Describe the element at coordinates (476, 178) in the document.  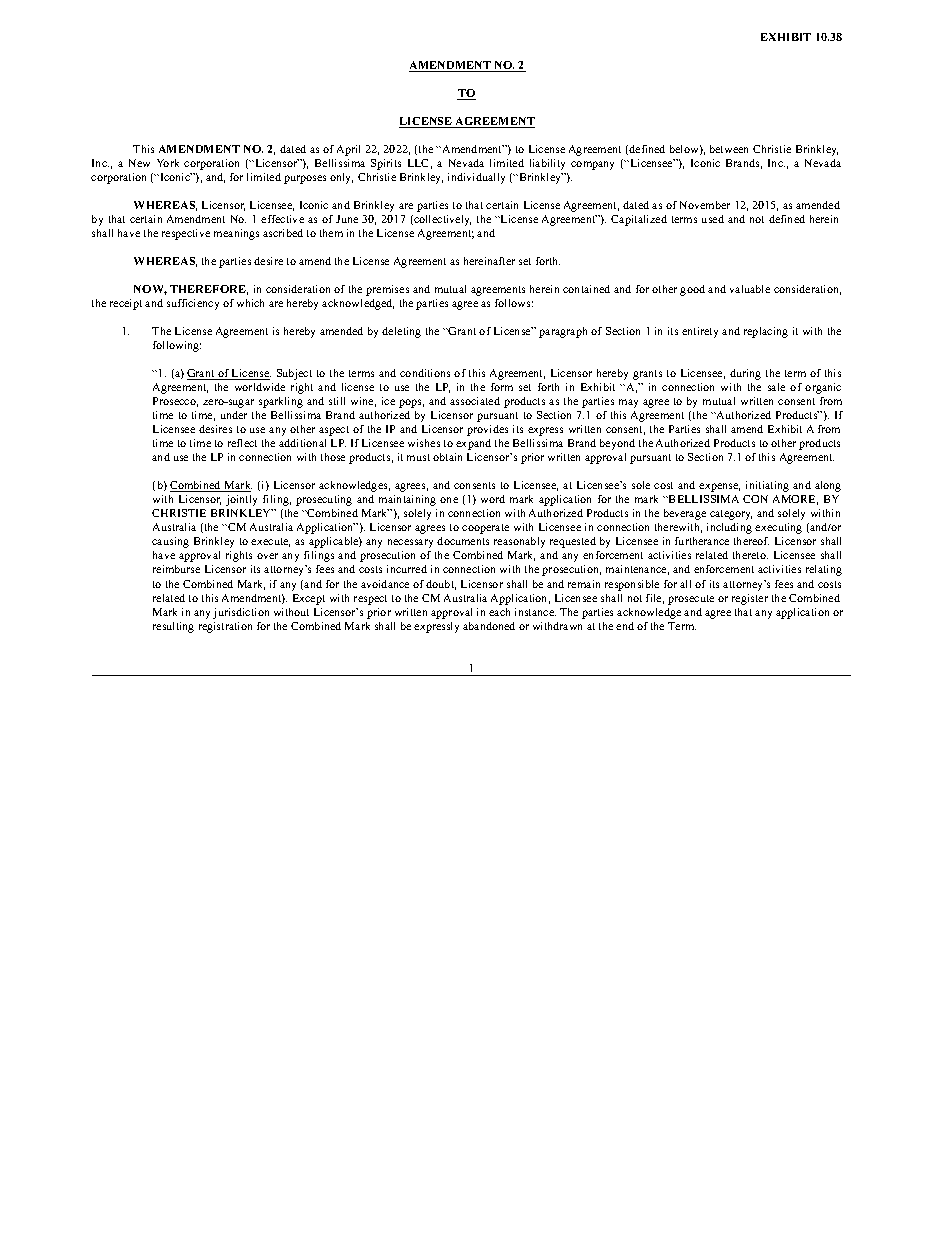
I see `individually` at that location.
